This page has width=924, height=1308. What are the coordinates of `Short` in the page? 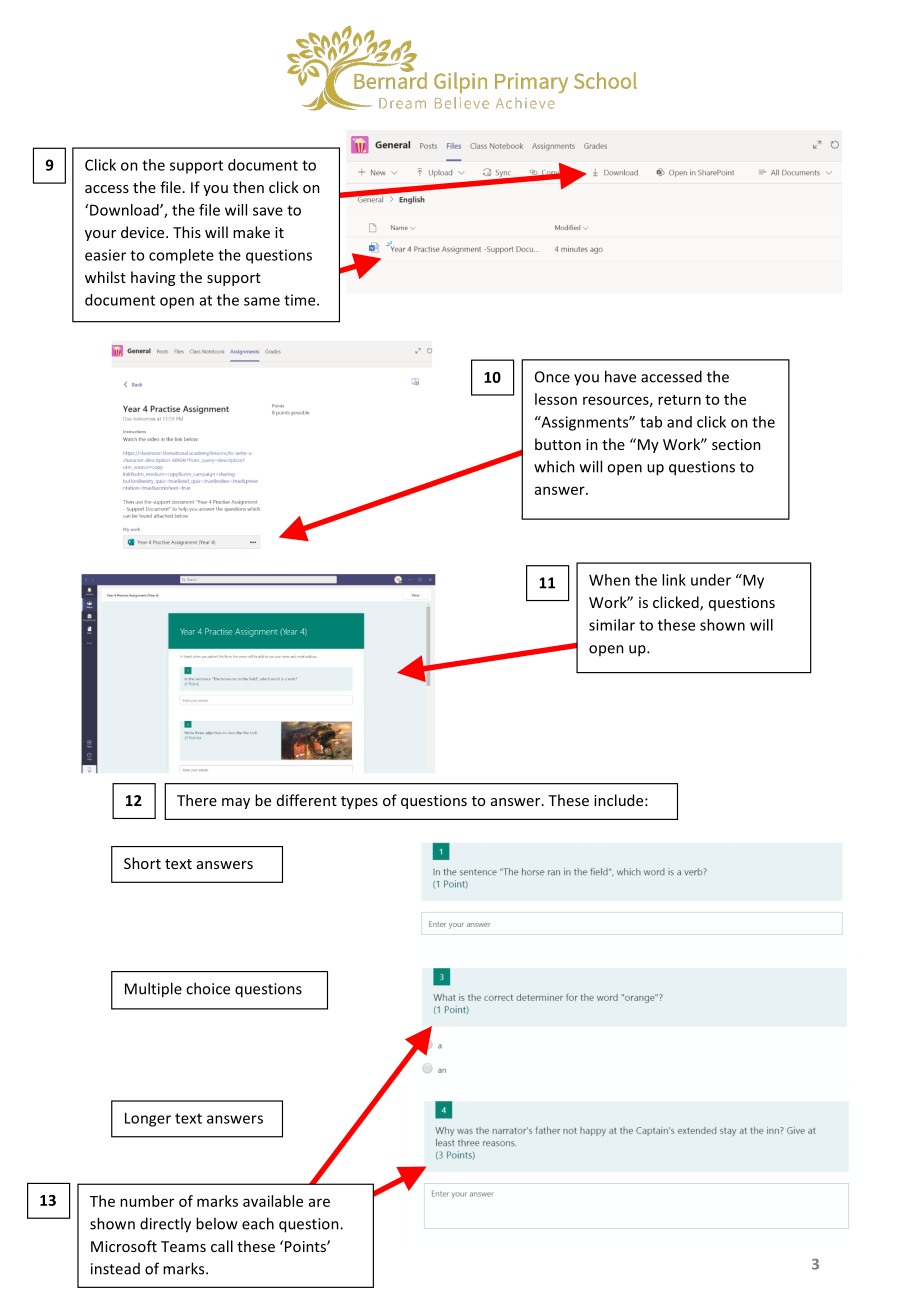 It's located at (142, 863).
